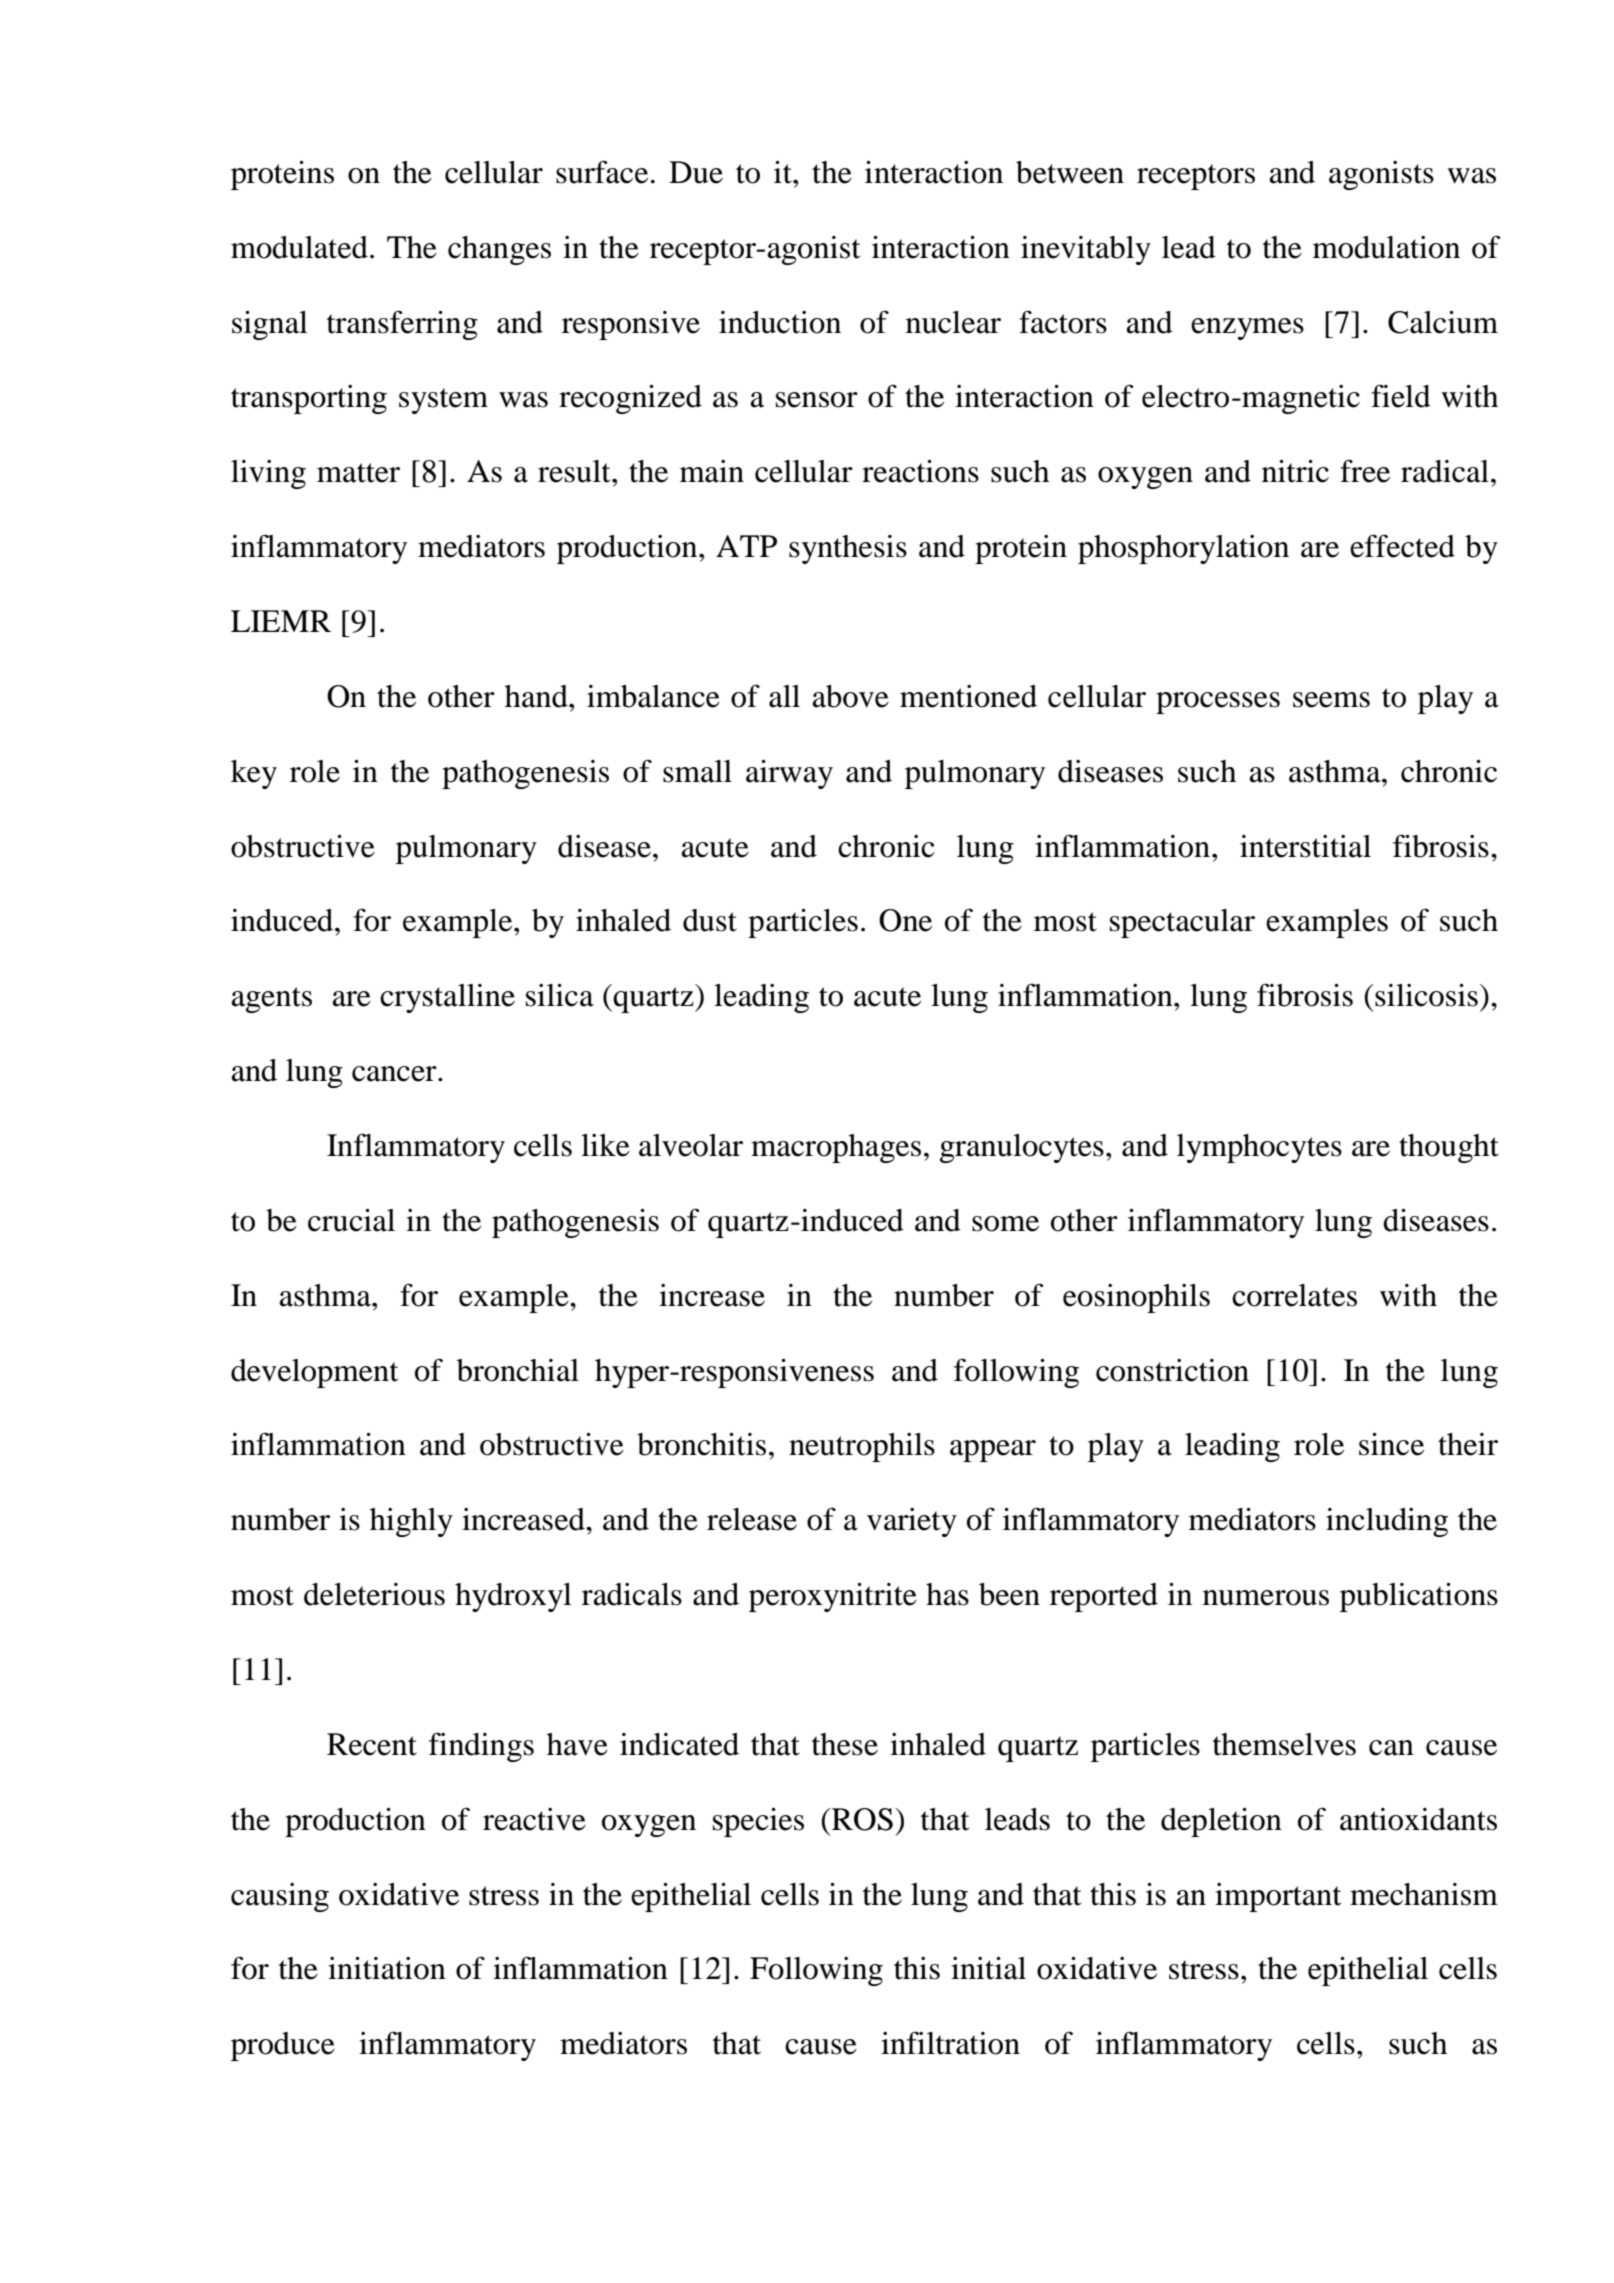  I want to click on has, so click(947, 1594).
